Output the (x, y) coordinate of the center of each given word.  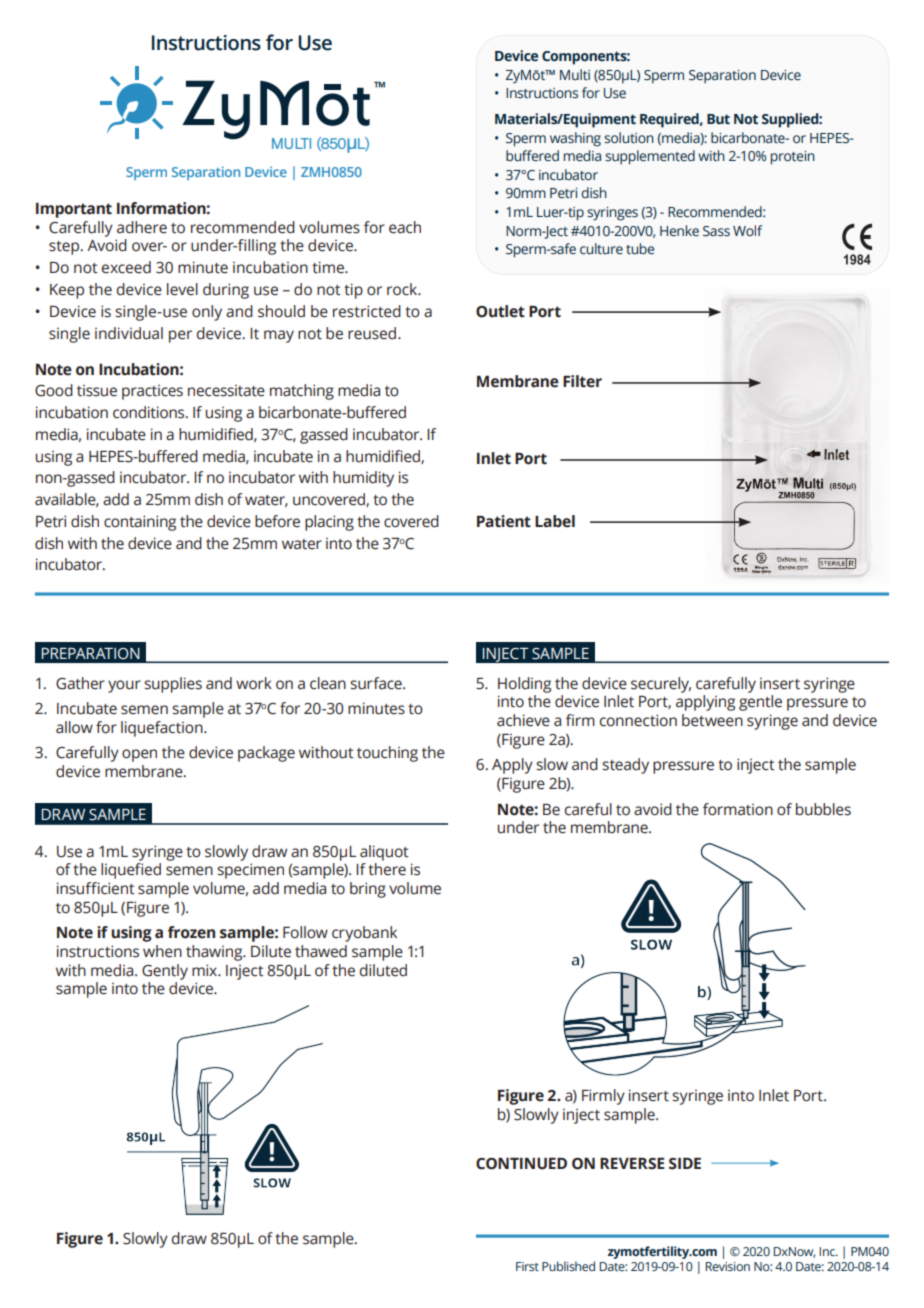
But (718, 119)
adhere (142, 227)
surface (377, 683)
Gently (165, 972)
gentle (760, 703)
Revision (728, 1266)
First (527, 1266)
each (405, 227)
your (124, 686)
